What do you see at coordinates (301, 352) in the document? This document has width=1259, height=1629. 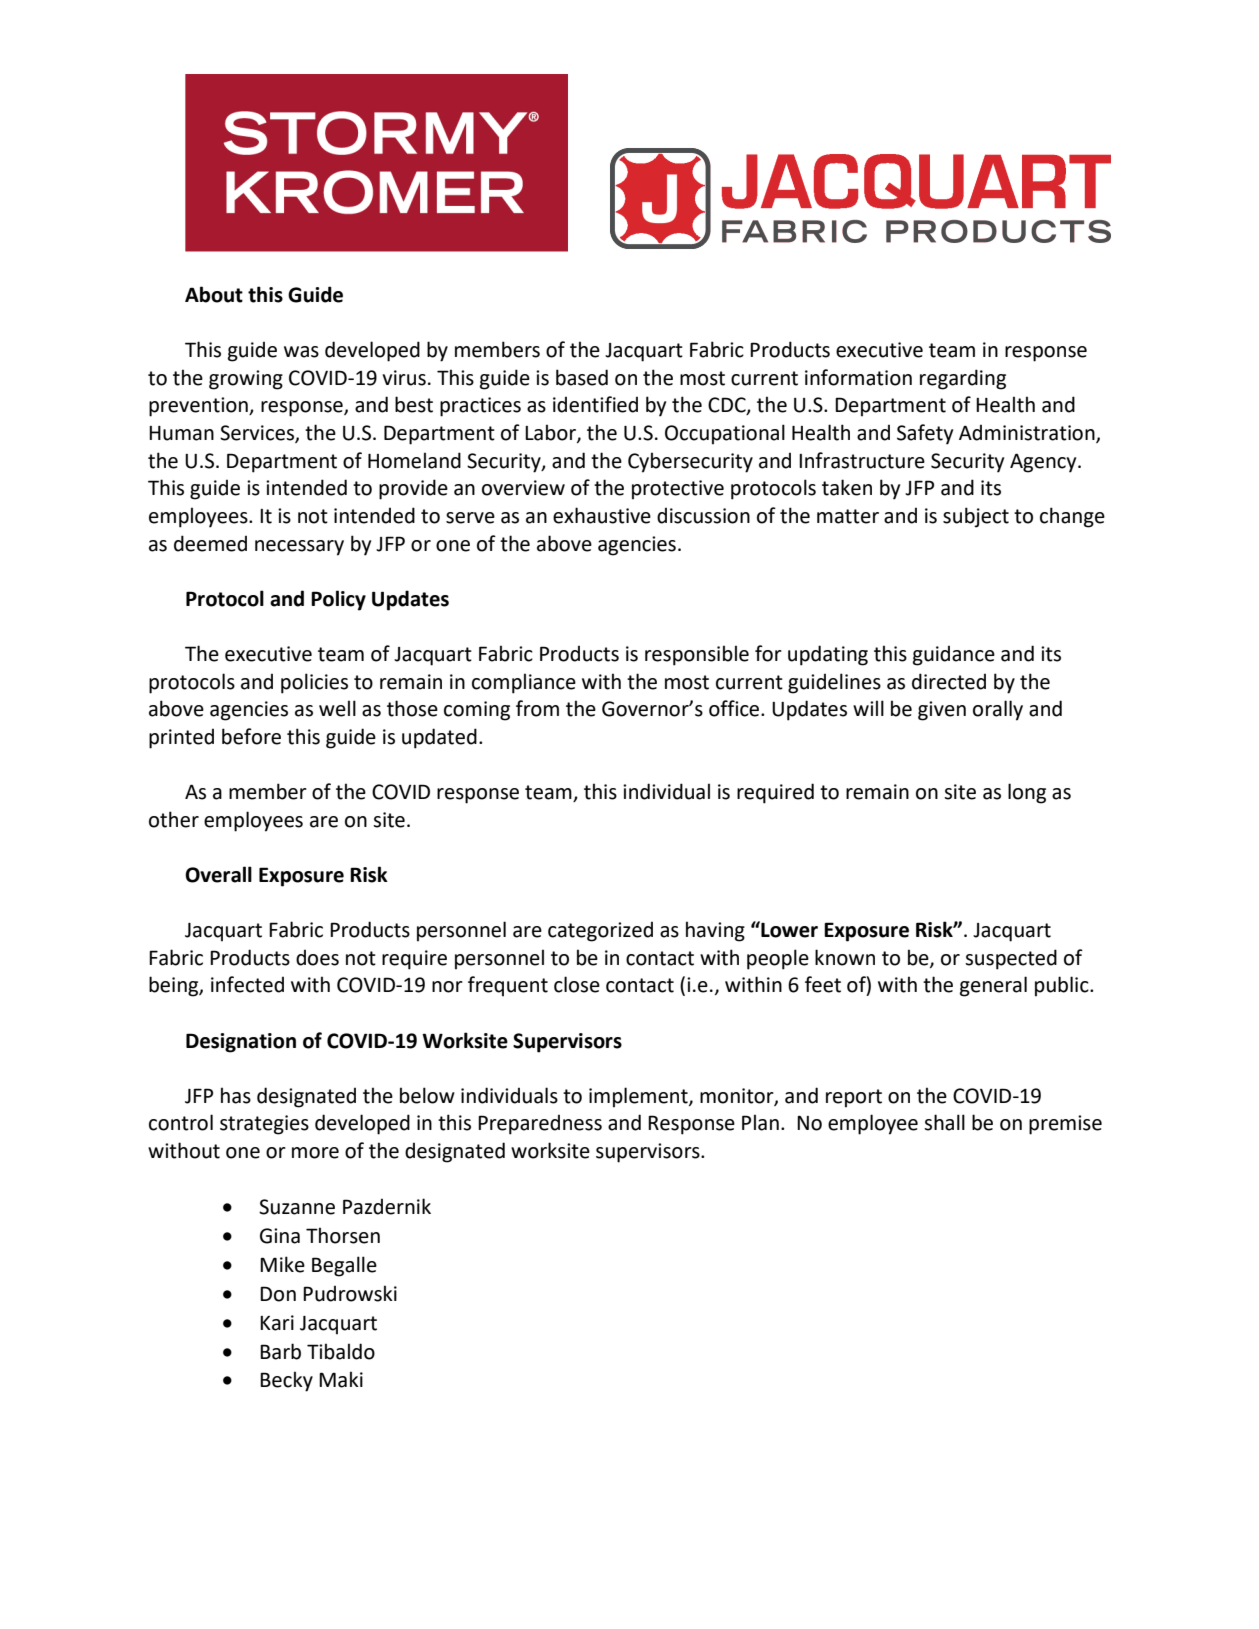 I see `was` at bounding box center [301, 352].
